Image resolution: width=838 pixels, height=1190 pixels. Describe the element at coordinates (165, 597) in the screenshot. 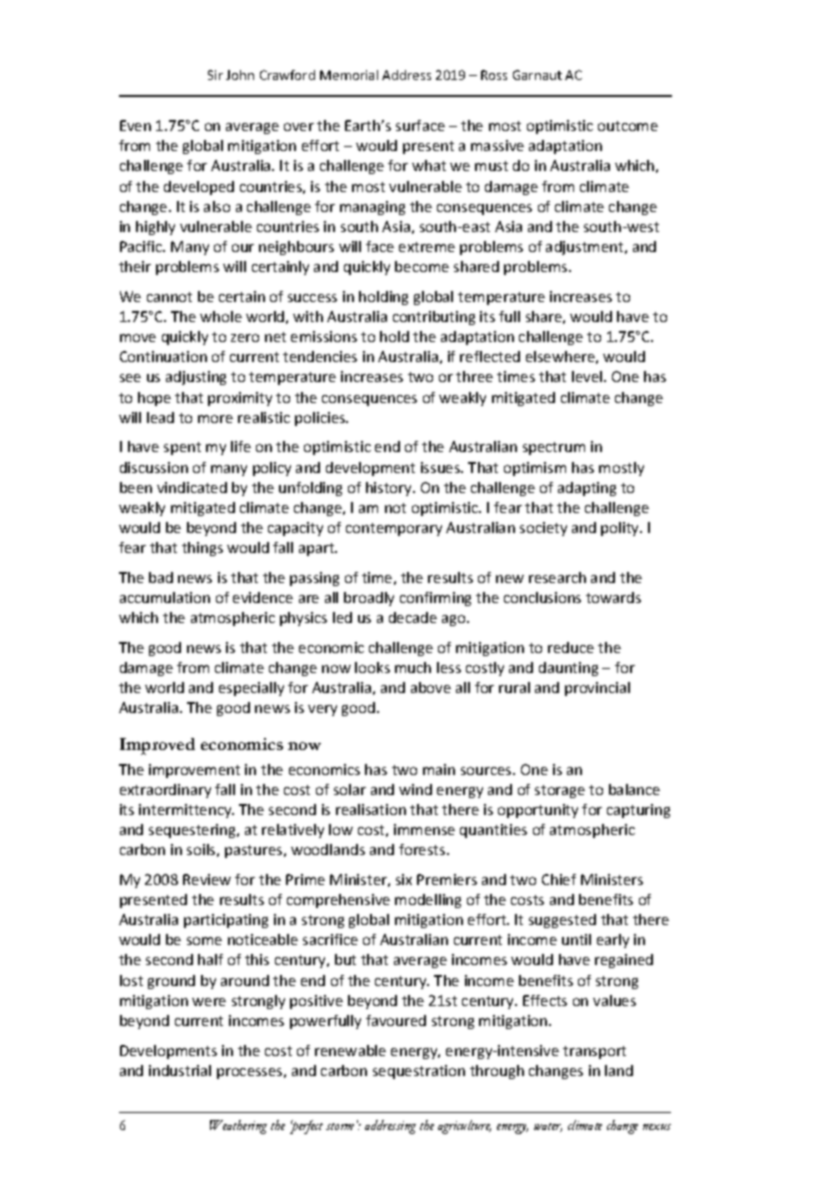

I see `accumulation` at that location.
